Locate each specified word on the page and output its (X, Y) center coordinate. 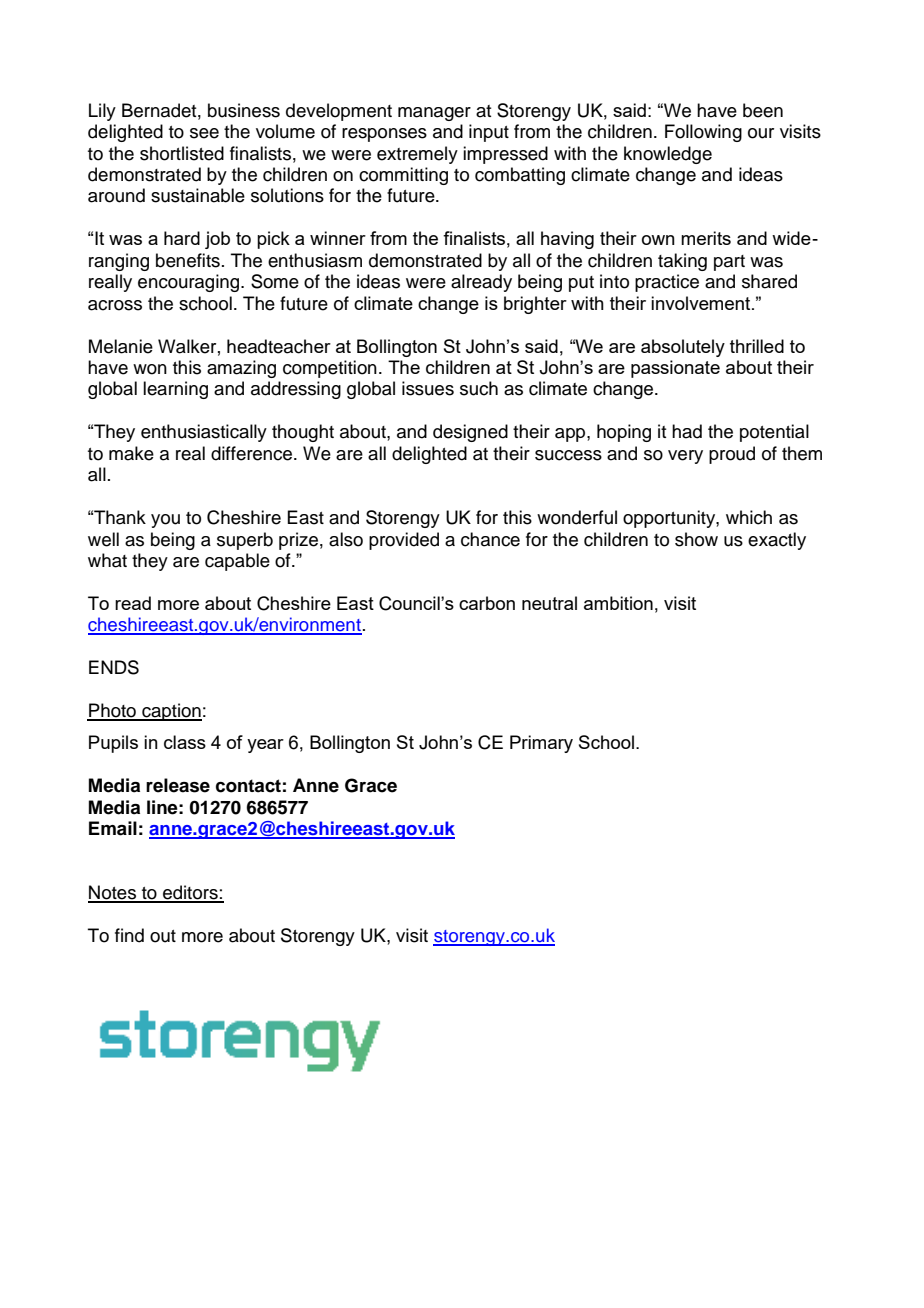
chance (490, 539)
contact (248, 786)
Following (703, 133)
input (489, 133)
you (165, 521)
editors (190, 893)
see (204, 133)
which (749, 517)
